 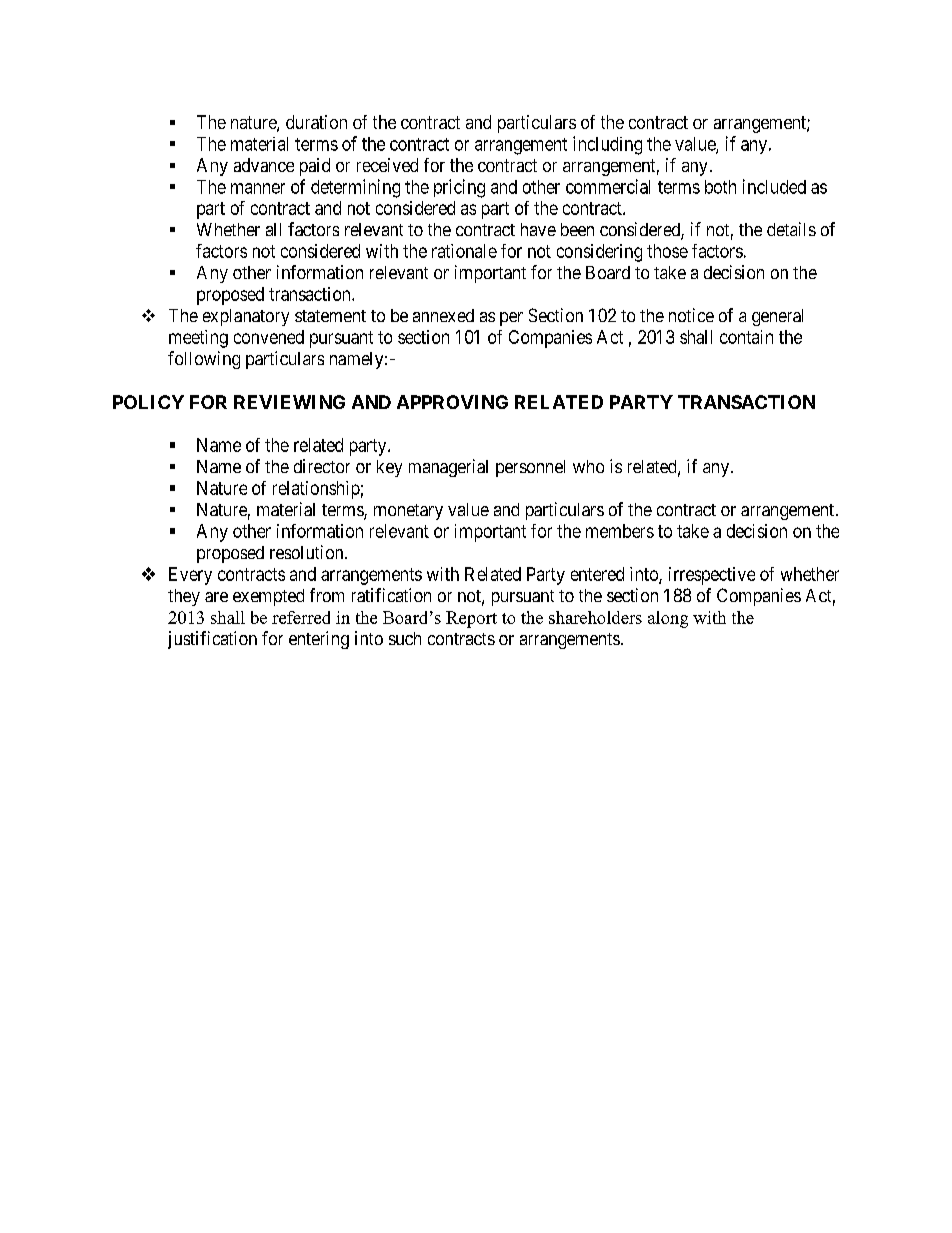 I want to click on received, so click(x=387, y=165).
